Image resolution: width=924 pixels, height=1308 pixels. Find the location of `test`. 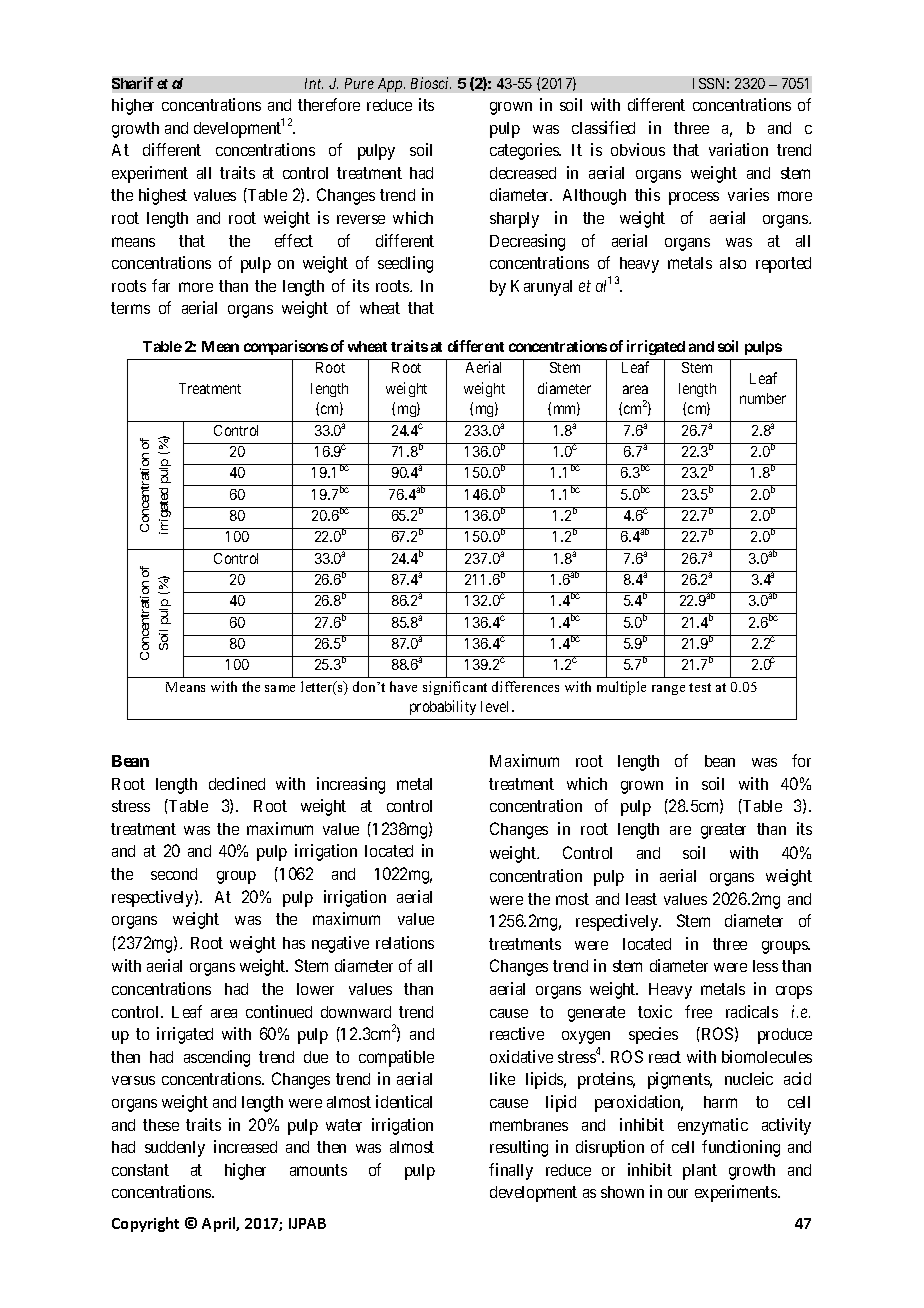

test is located at coordinates (700, 687).
